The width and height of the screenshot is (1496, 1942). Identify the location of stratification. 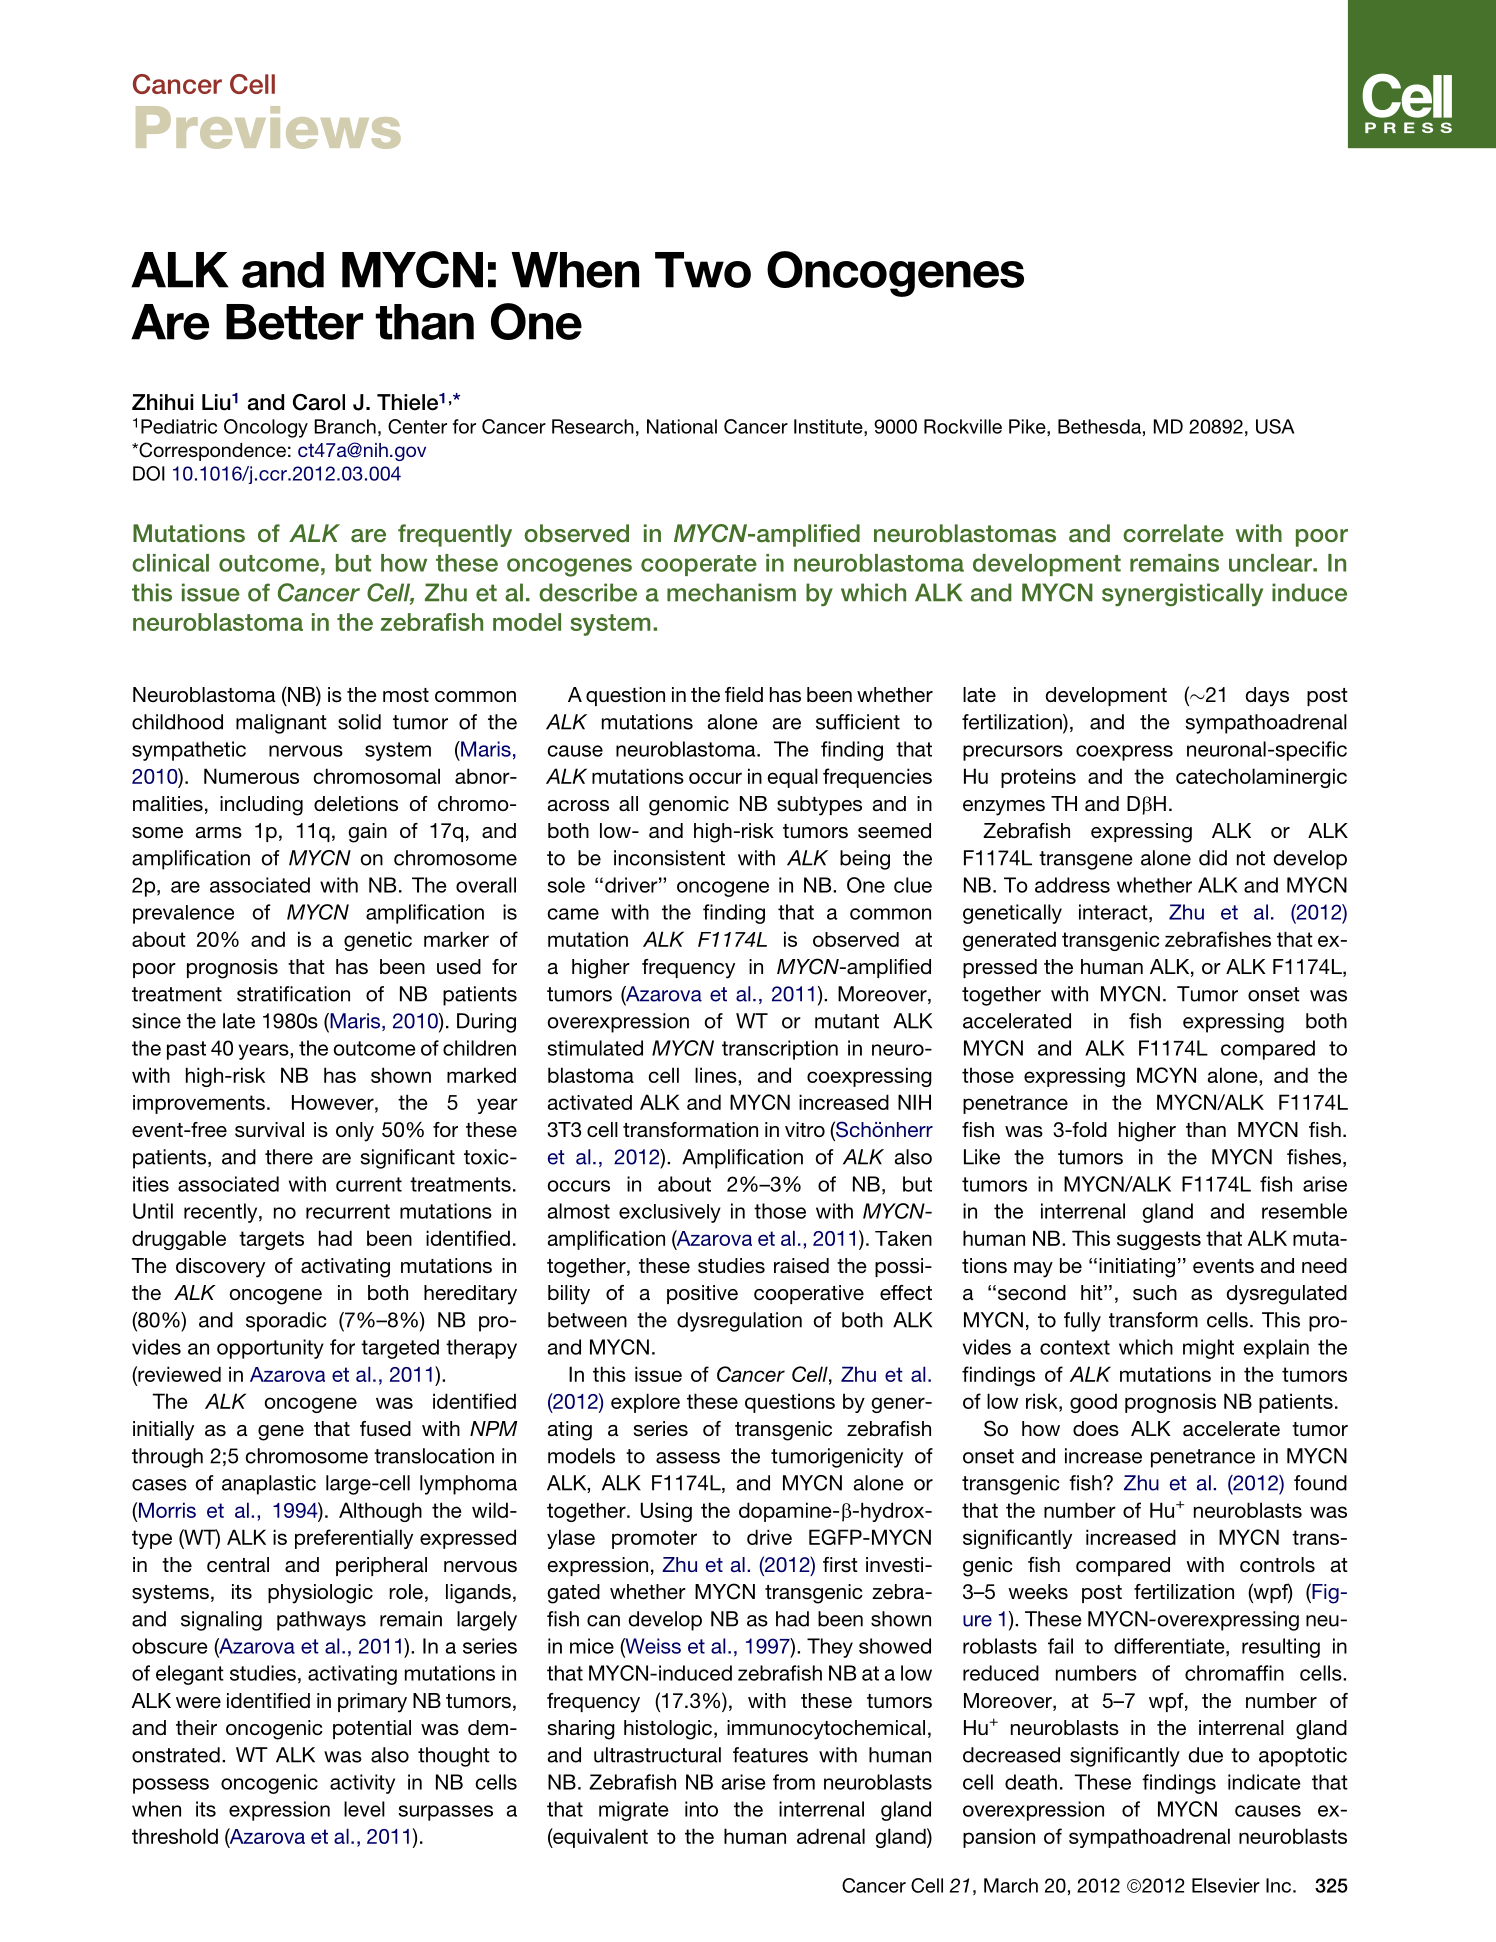
(293, 994).
